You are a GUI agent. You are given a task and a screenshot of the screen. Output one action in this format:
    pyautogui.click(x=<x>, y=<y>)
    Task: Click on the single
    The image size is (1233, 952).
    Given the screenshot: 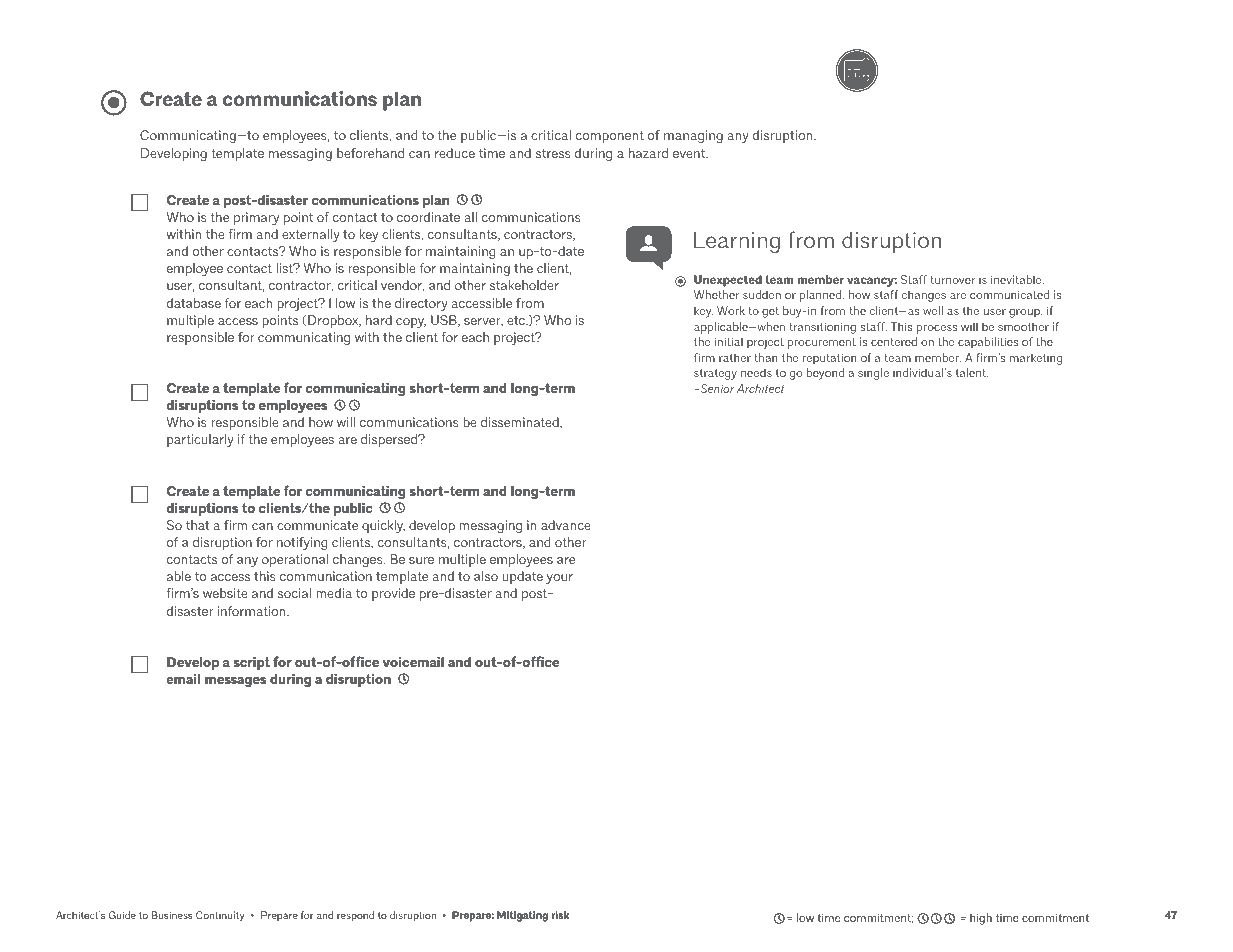 What is the action you would take?
    pyautogui.click(x=873, y=374)
